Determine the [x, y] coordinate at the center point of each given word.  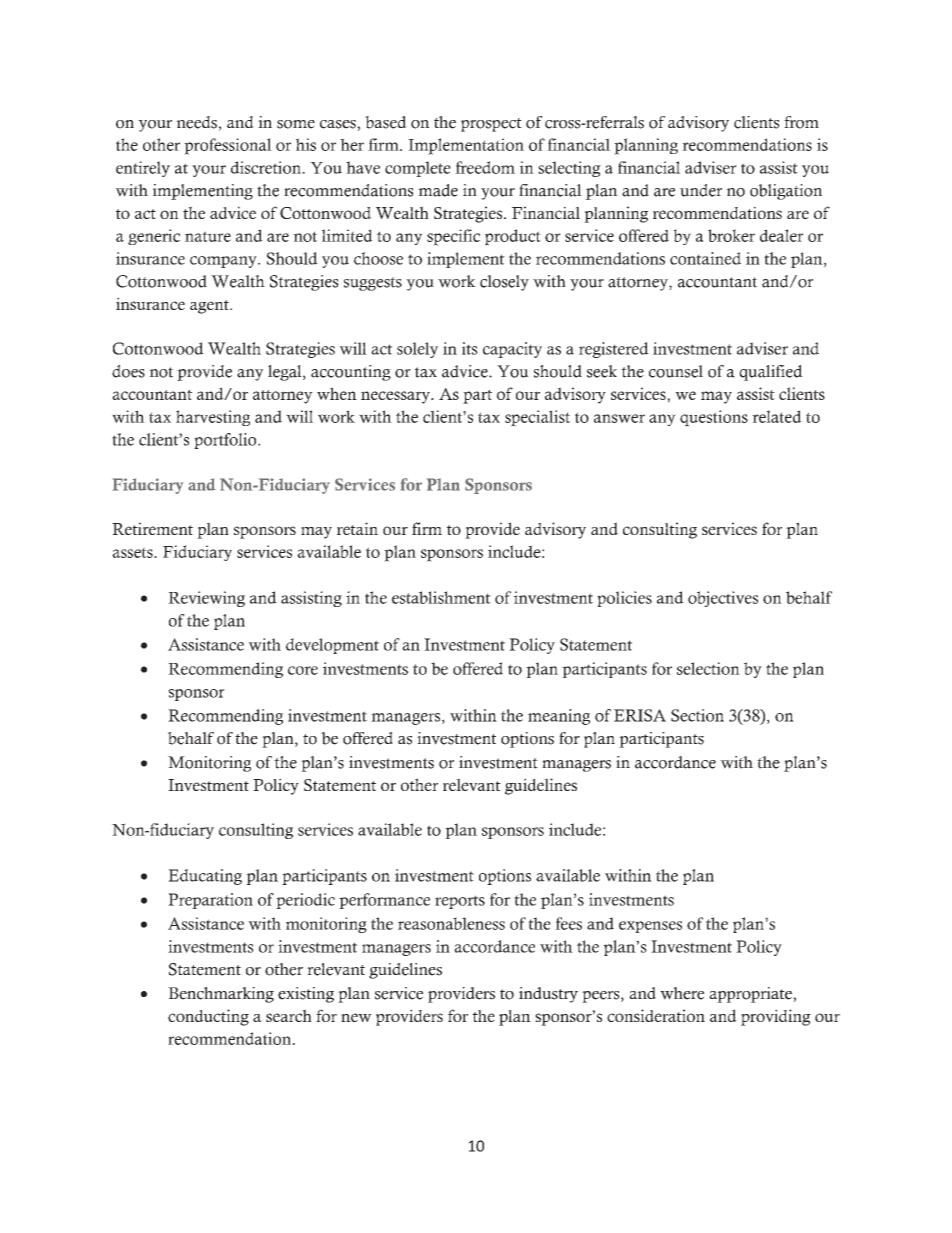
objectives [723, 599]
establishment [441, 597]
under [701, 190]
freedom [485, 167]
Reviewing [206, 599]
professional [228, 146]
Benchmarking [221, 995]
